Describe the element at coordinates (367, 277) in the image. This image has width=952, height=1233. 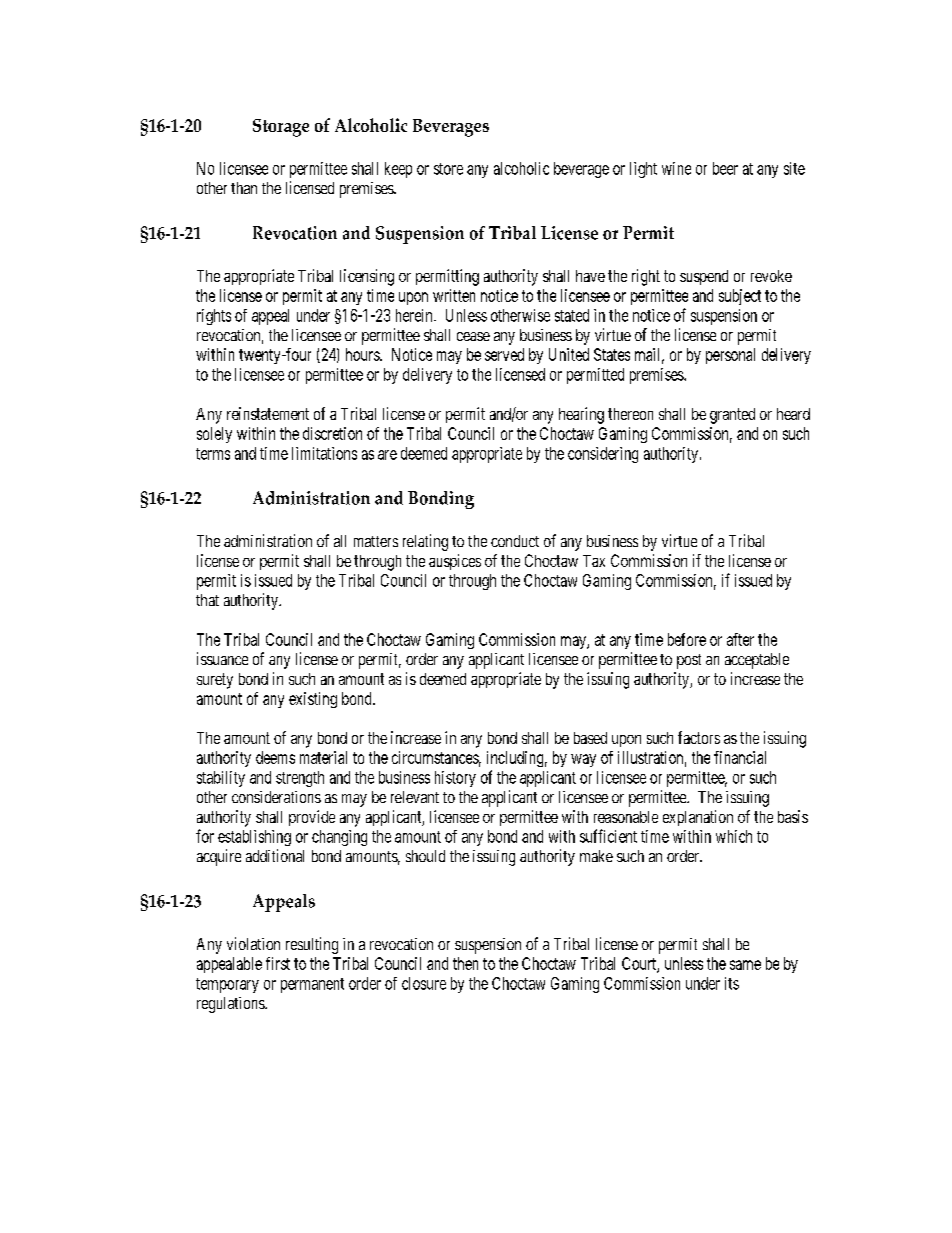
I see `licensing` at that location.
